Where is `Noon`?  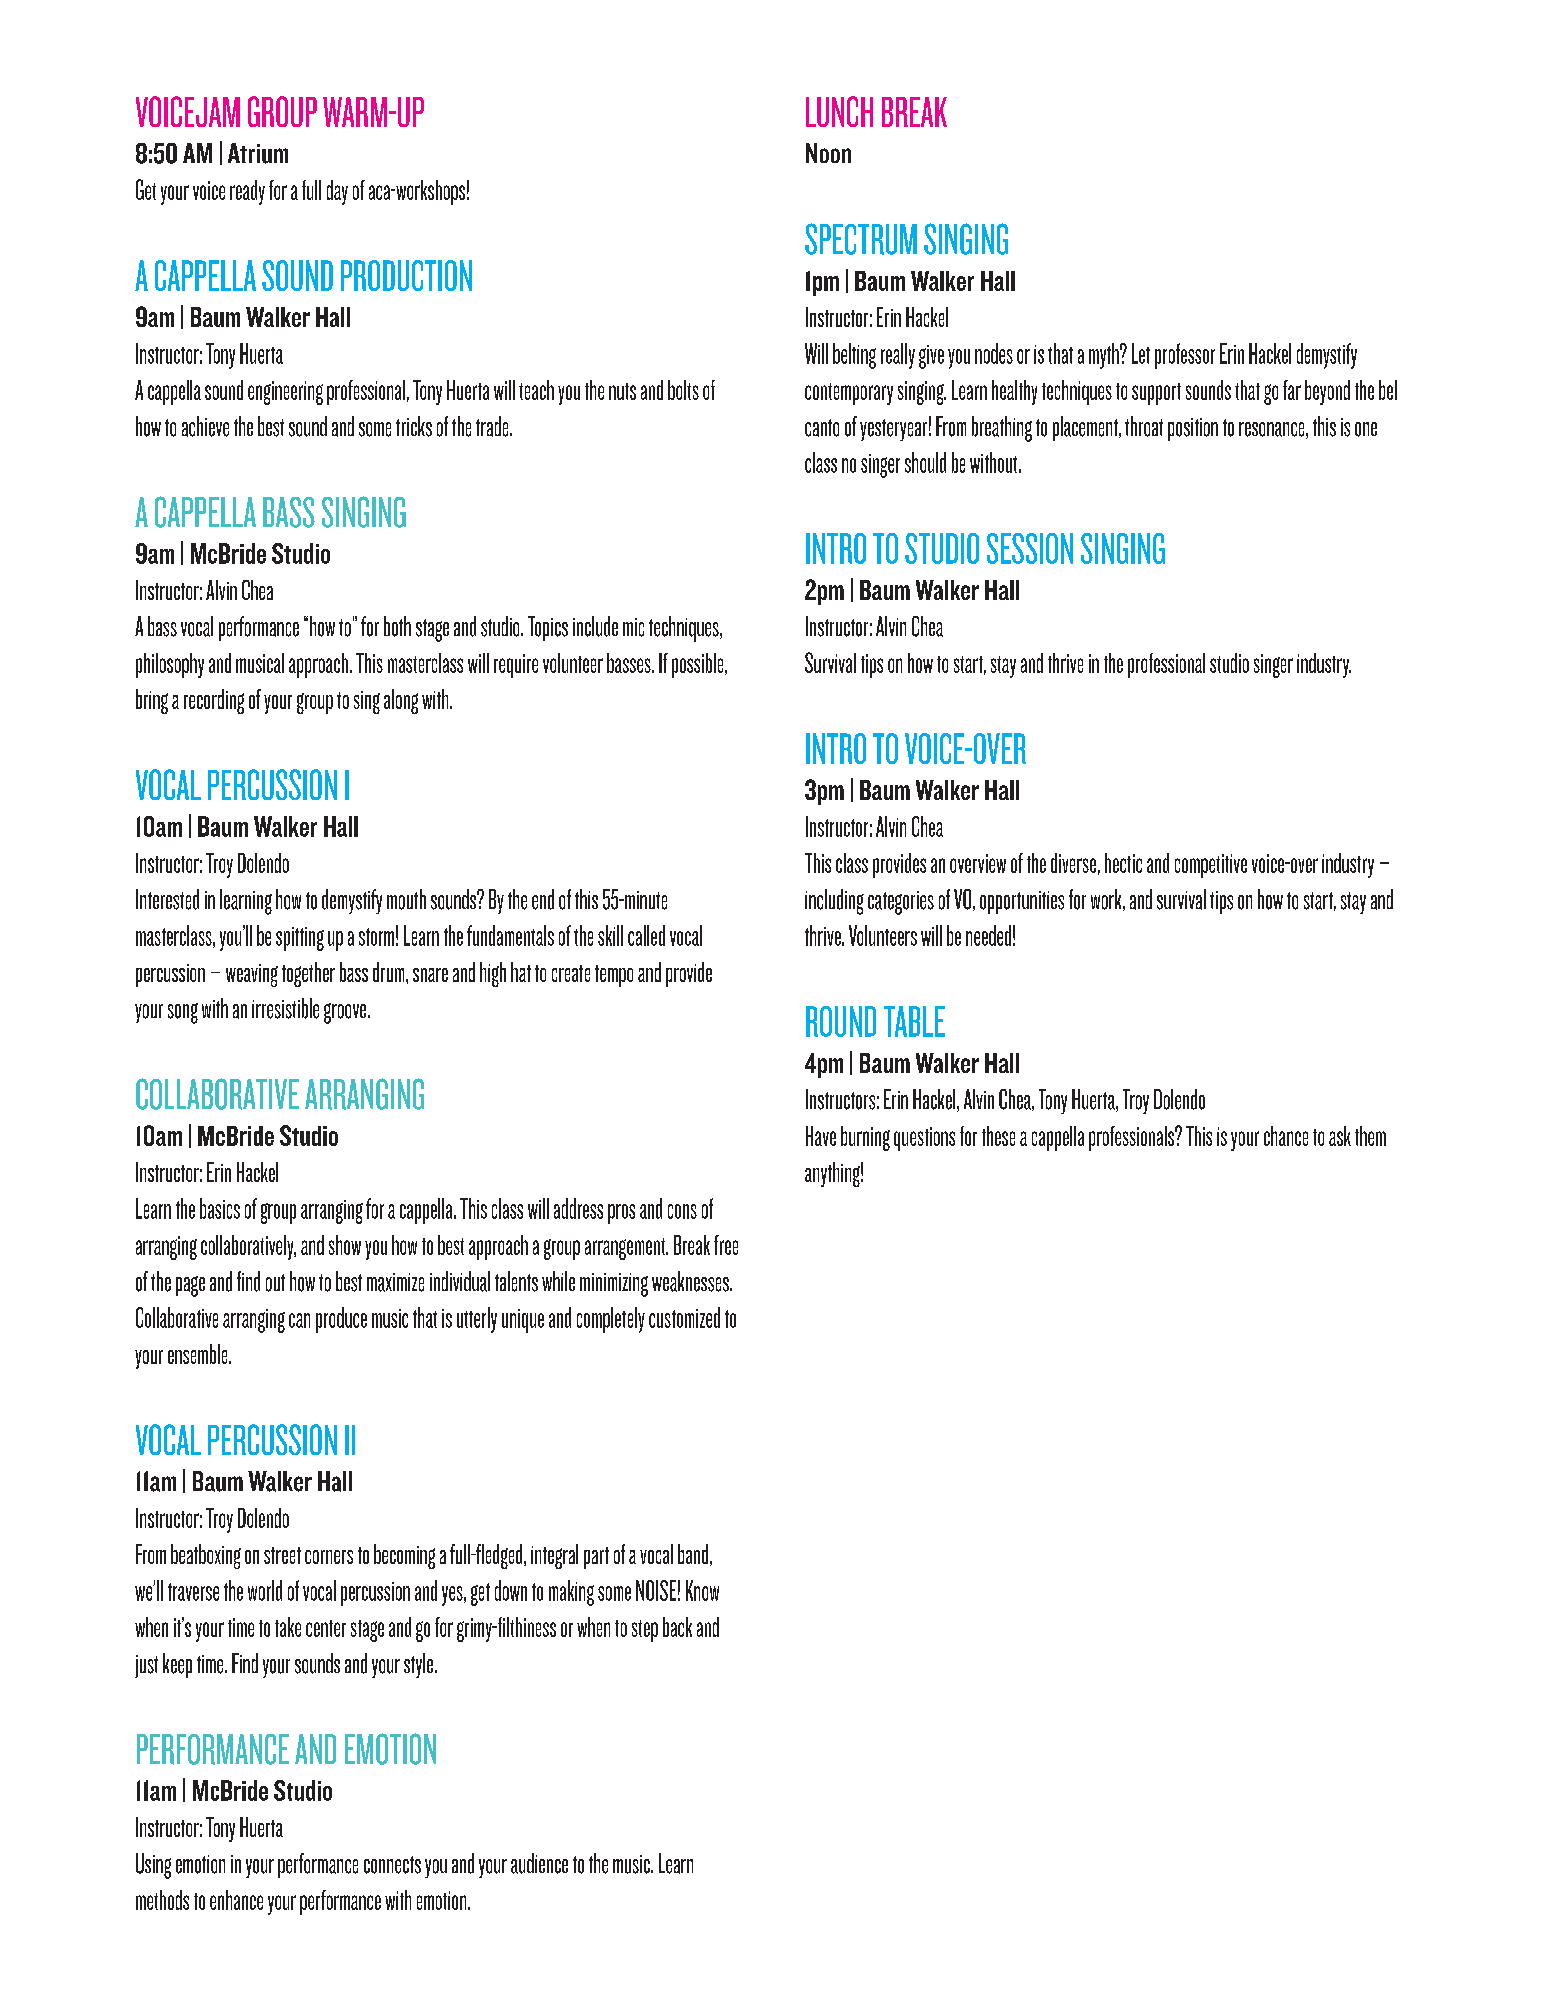
Noon is located at coordinates (828, 153).
